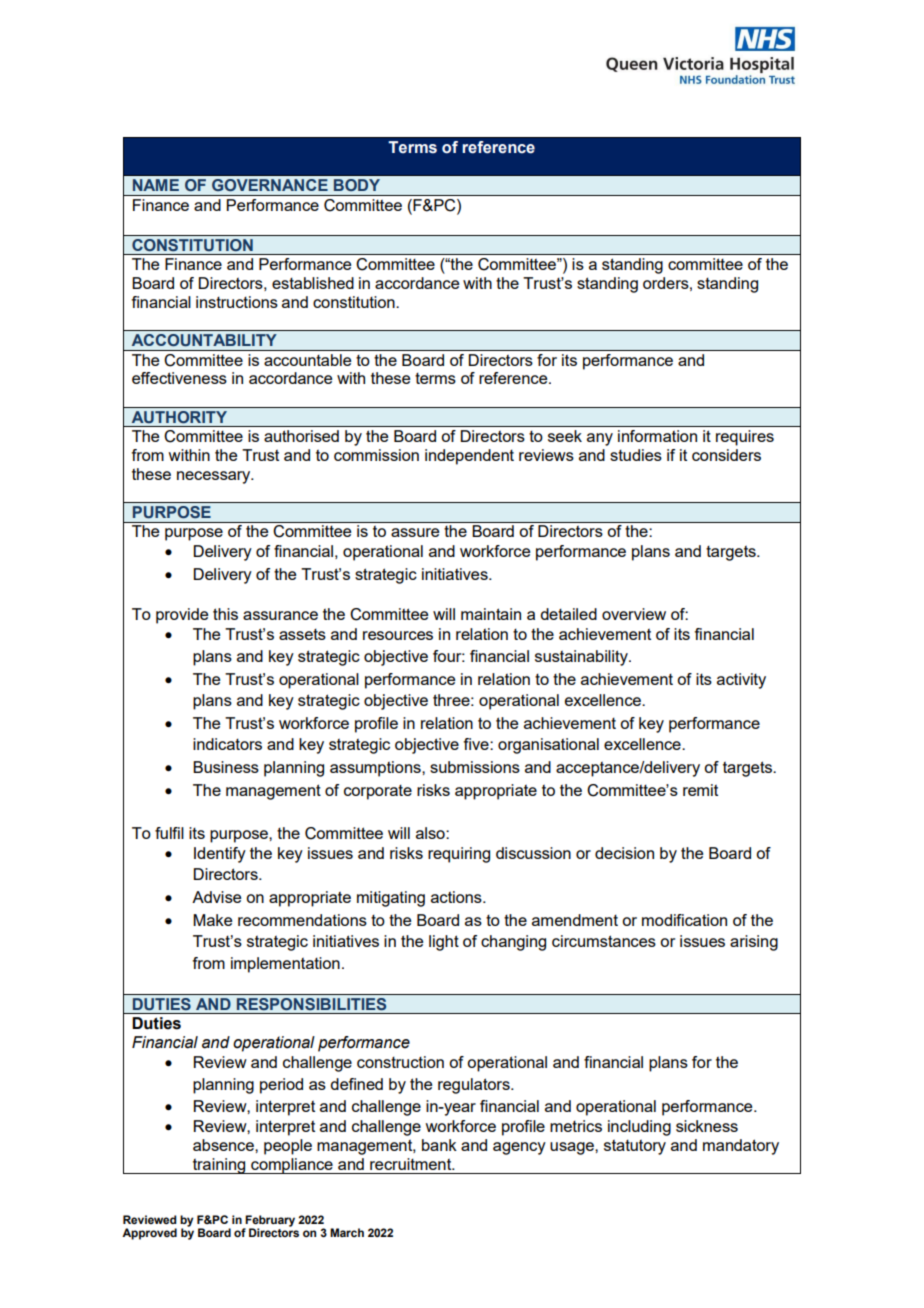  What do you see at coordinates (491, 614) in the screenshot?
I see `maintain` at bounding box center [491, 614].
